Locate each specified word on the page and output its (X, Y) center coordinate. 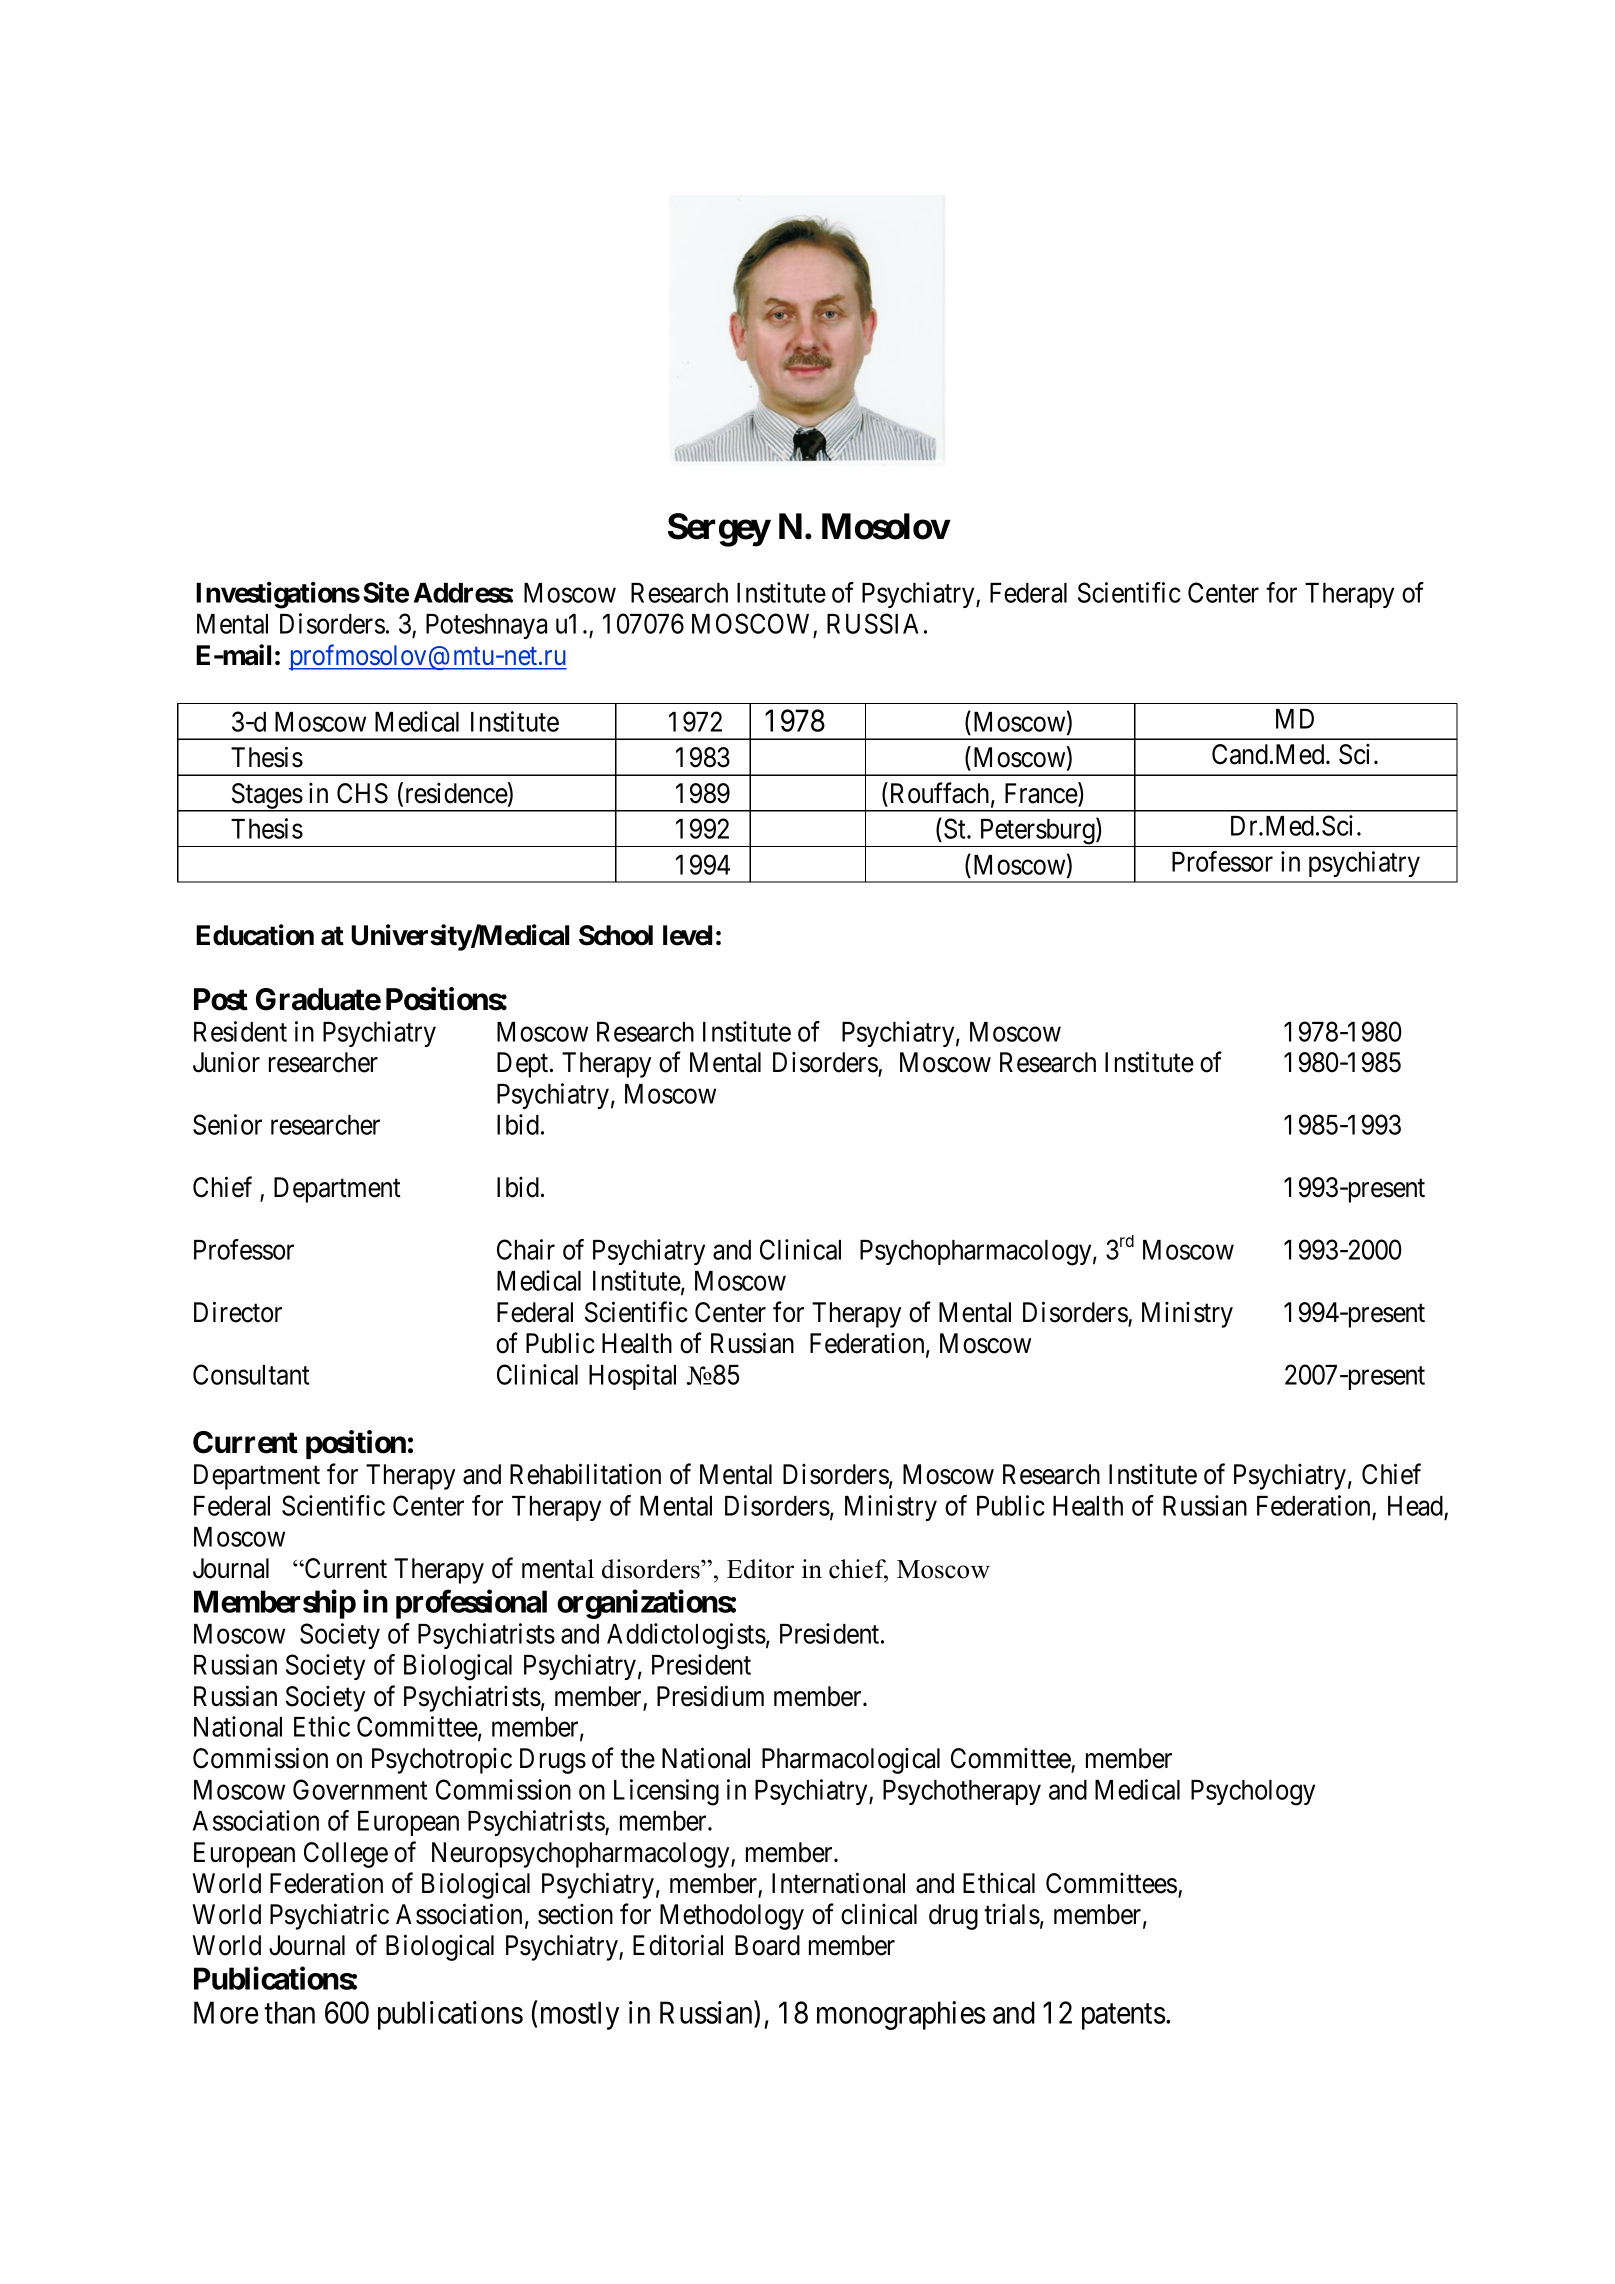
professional (471, 1604)
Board (767, 1945)
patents (1123, 2017)
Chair (526, 1249)
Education (255, 935)
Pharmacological (851, 1761)
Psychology (1253, 1793)
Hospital (632, 1377)
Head (1415, 1506)
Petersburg (1037, 832)
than (289, 2012)
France (1042, 794)
